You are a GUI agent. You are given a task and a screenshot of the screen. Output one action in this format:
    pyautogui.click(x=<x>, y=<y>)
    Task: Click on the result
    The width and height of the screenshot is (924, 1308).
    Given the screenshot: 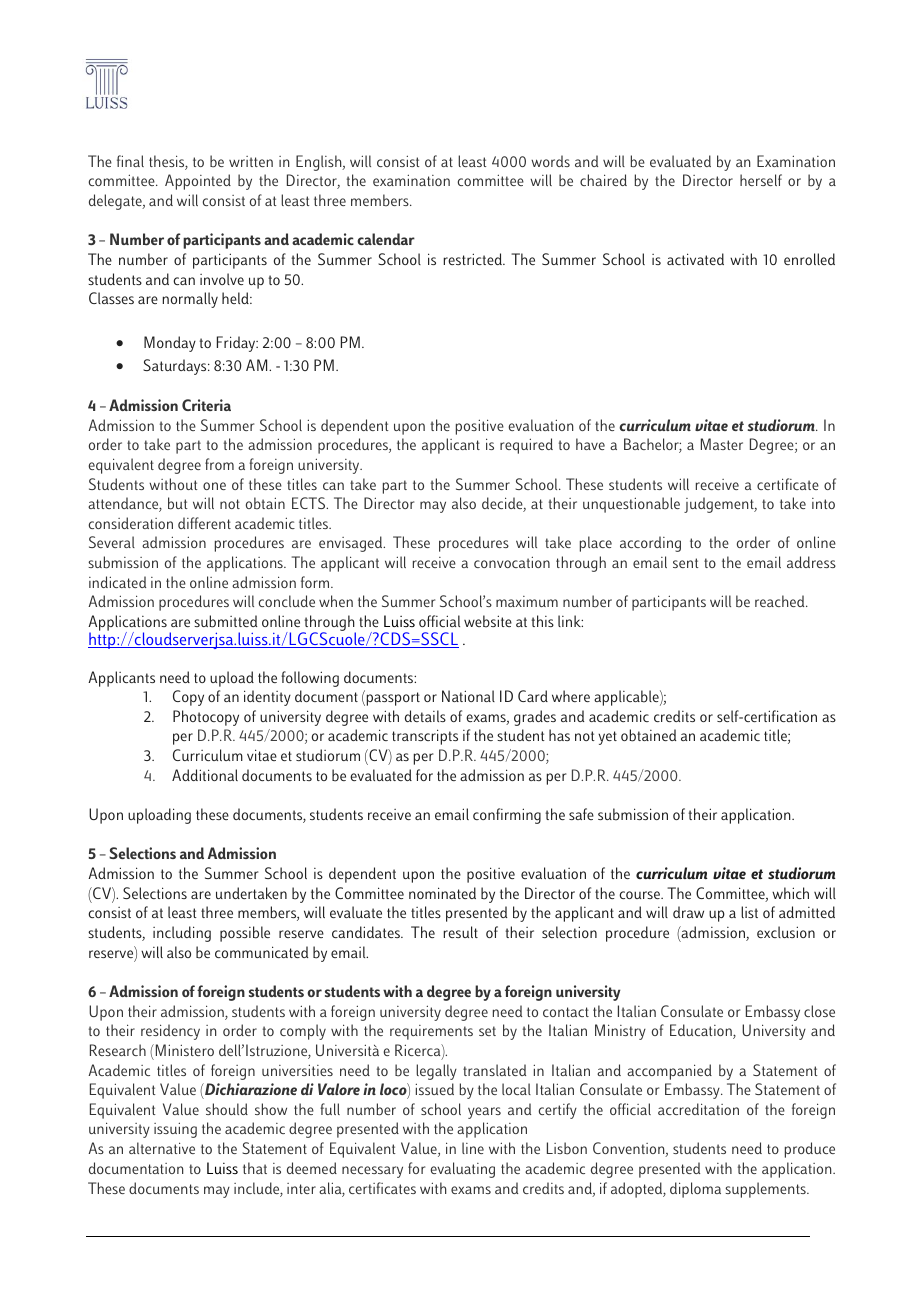 What is the action you would take?
    pyautogui.click(x=460, y=932)
